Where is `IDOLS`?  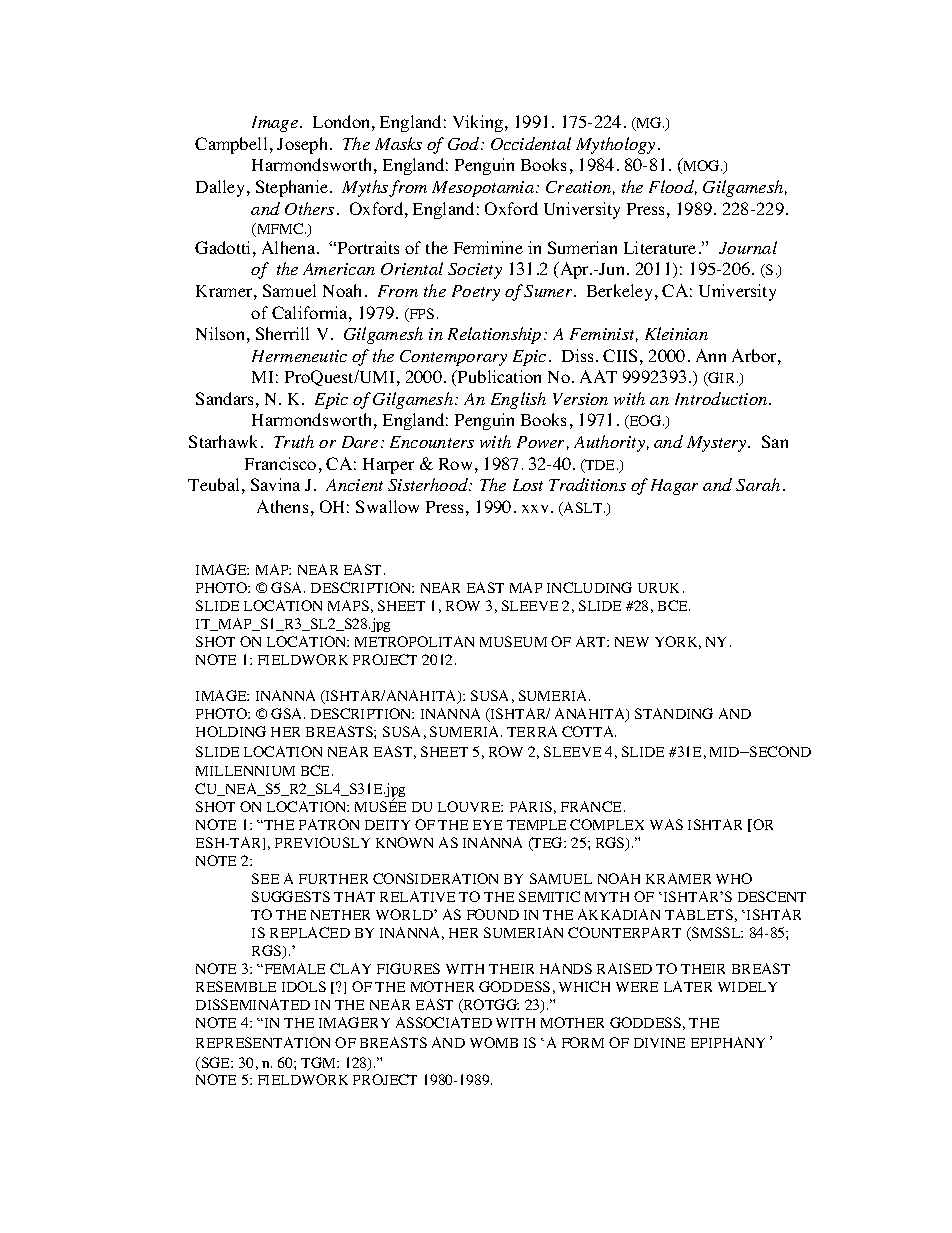 IDOLS is located at coordinates (304, 986).
